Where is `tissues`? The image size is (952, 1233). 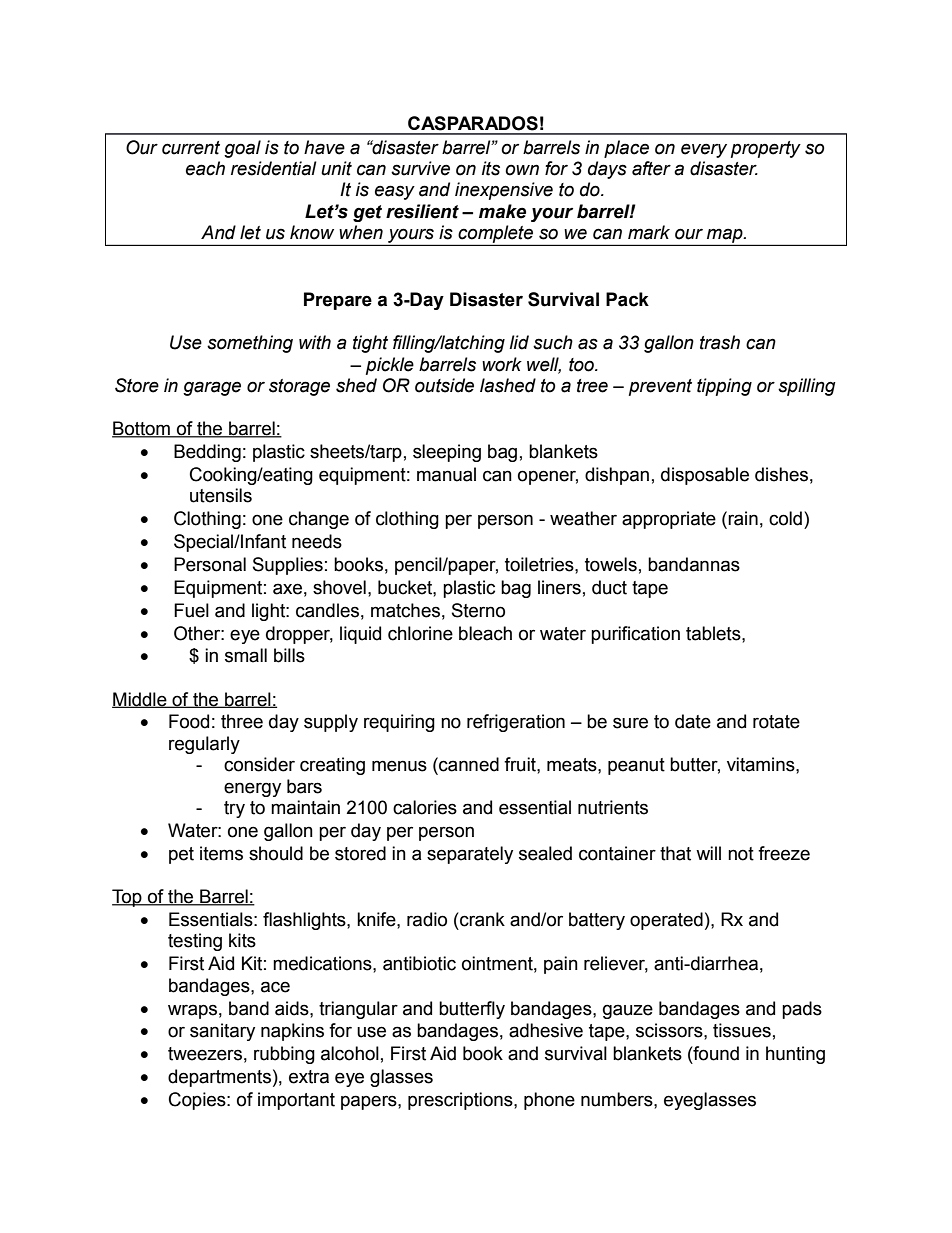 tissues is located at coordinates (742, 1030).
